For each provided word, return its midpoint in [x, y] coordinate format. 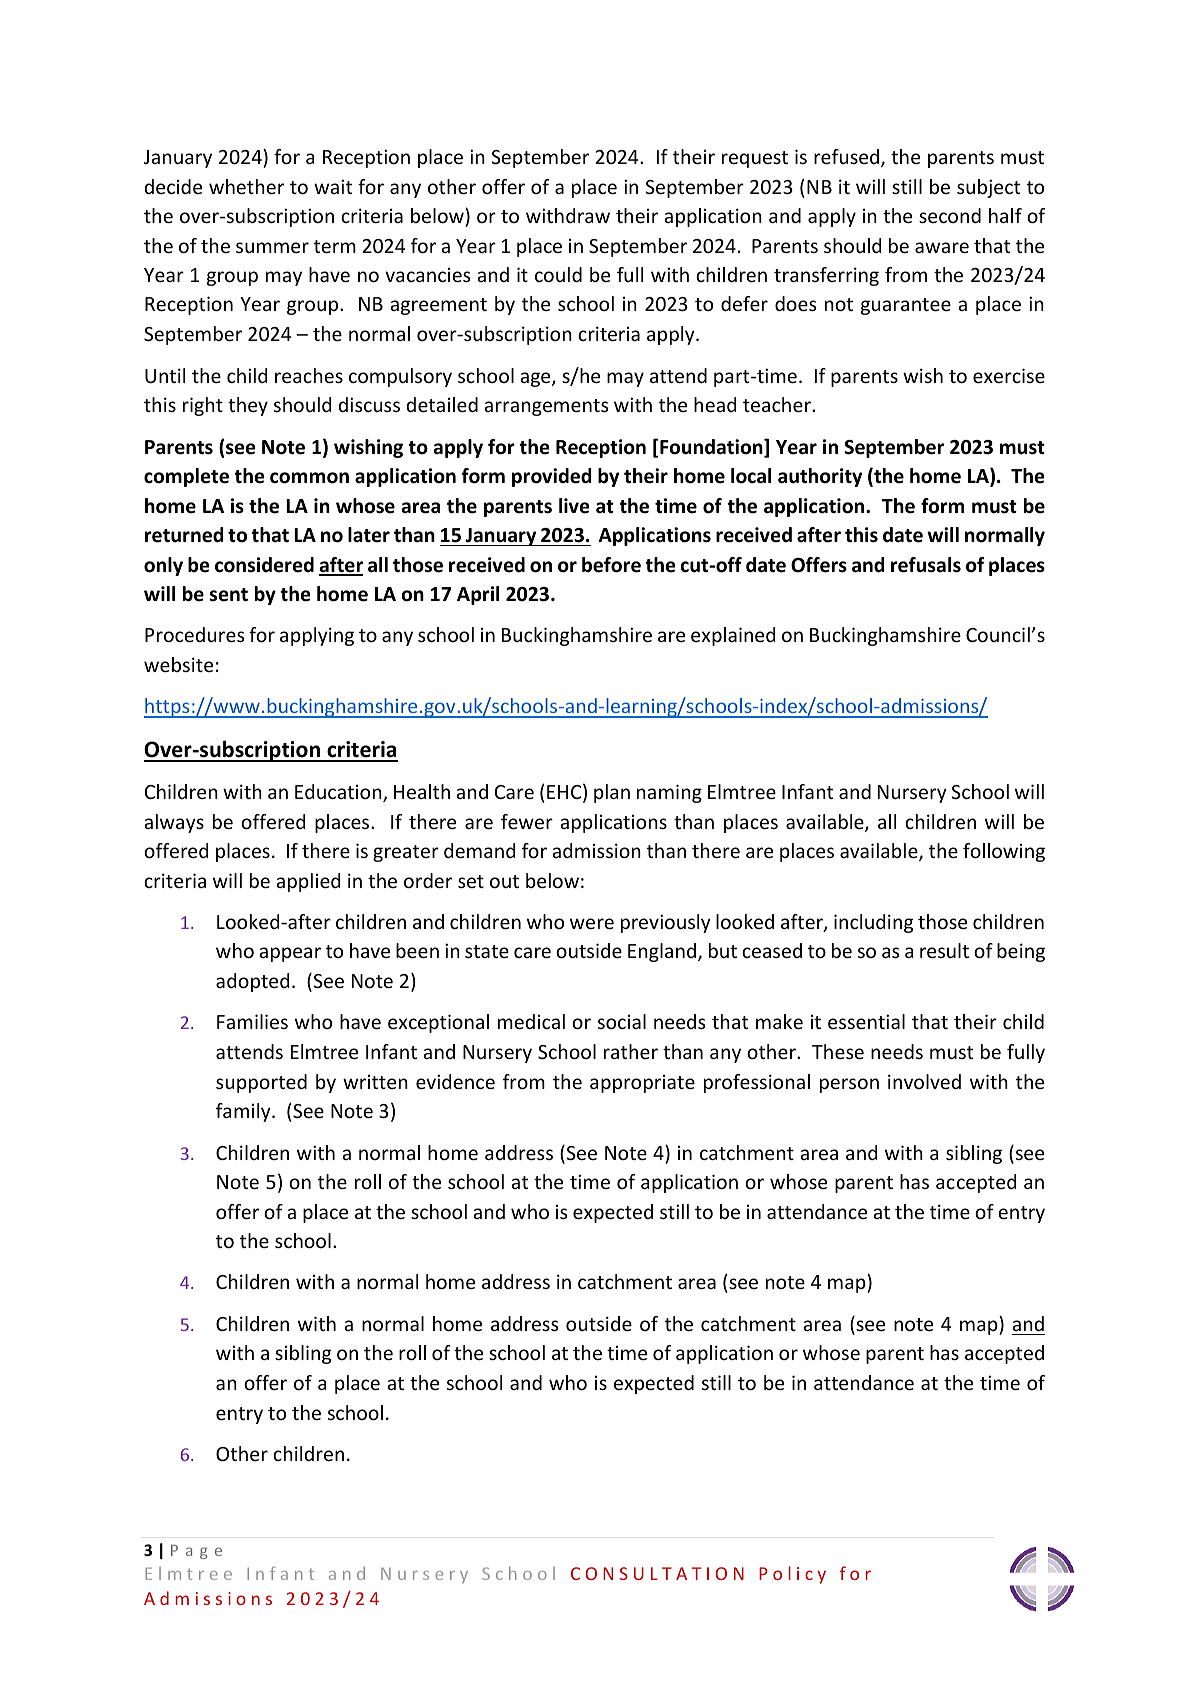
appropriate [642, 1083]
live [574, 506]
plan [612, 793]
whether [246, 186]
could [558, 274]
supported [261, 1083]
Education [339, 793]
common [309, 478]
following [1004, 852]
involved [924, 1081]
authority [820, 477]
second [950, 215]
